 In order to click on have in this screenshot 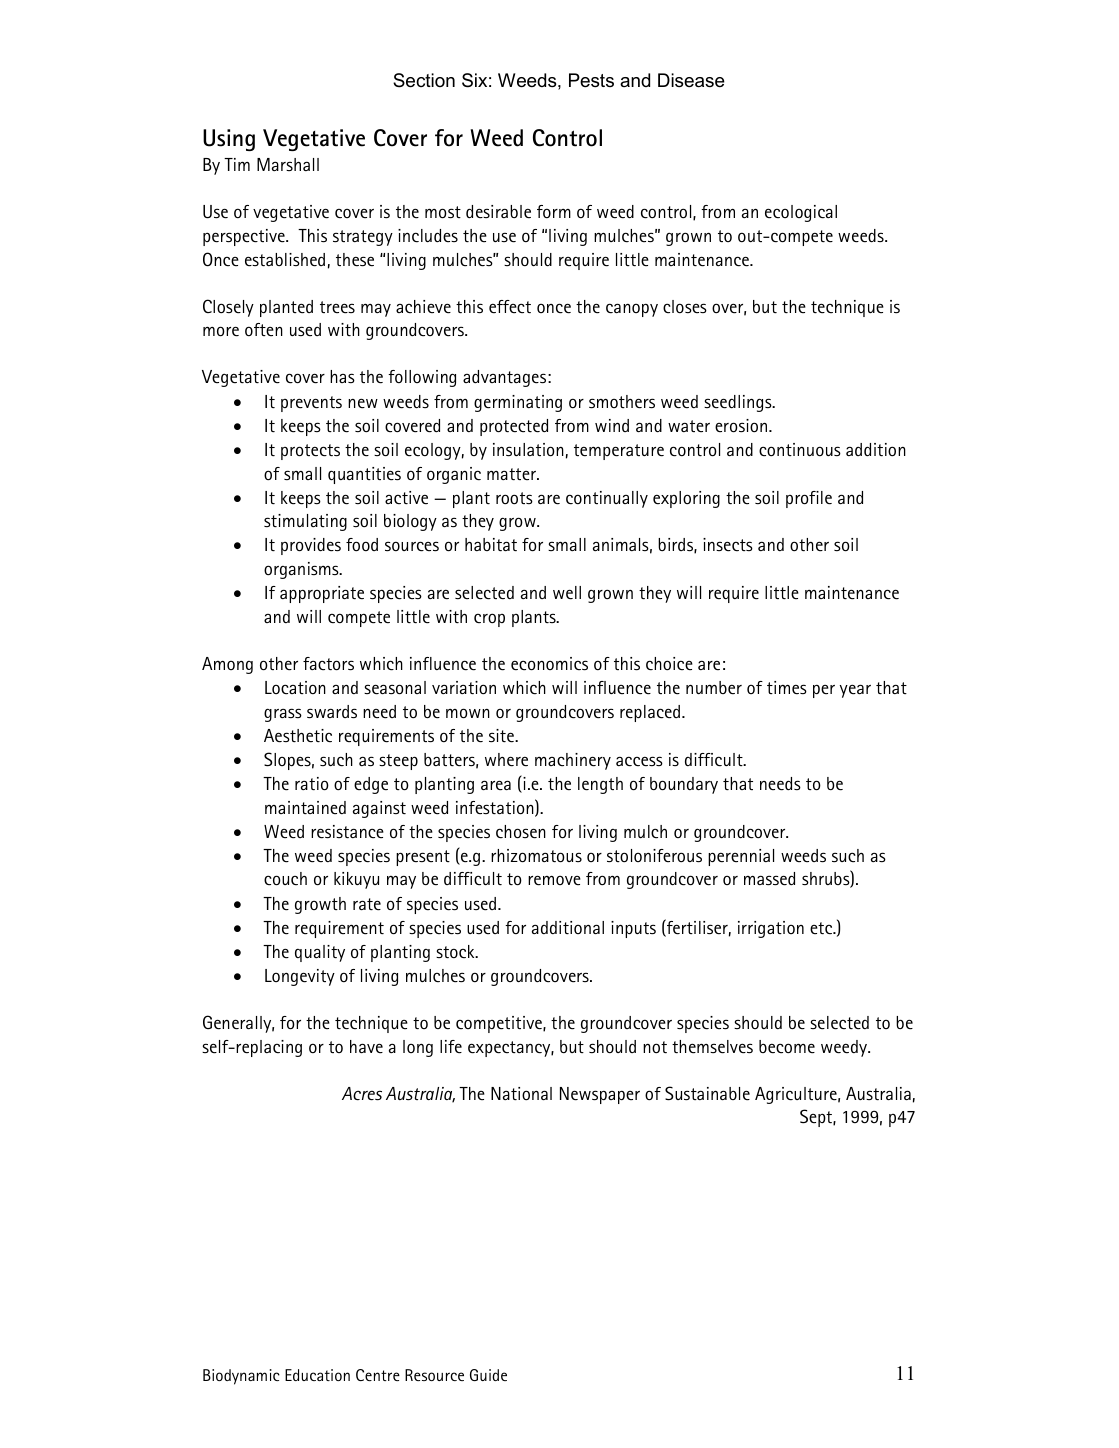, I will do `click(366, 1047)`.
